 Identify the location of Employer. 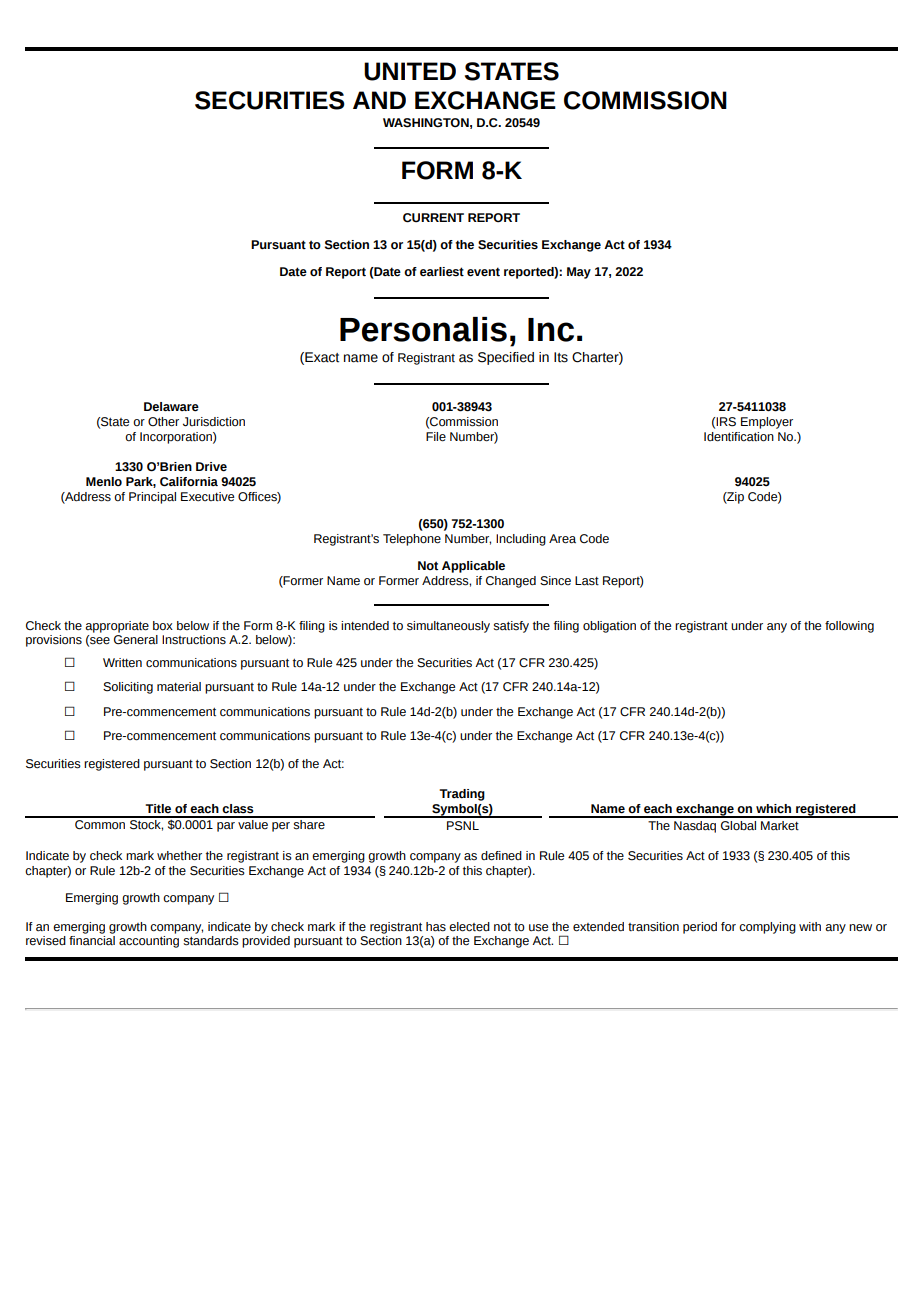
(767, 423).
